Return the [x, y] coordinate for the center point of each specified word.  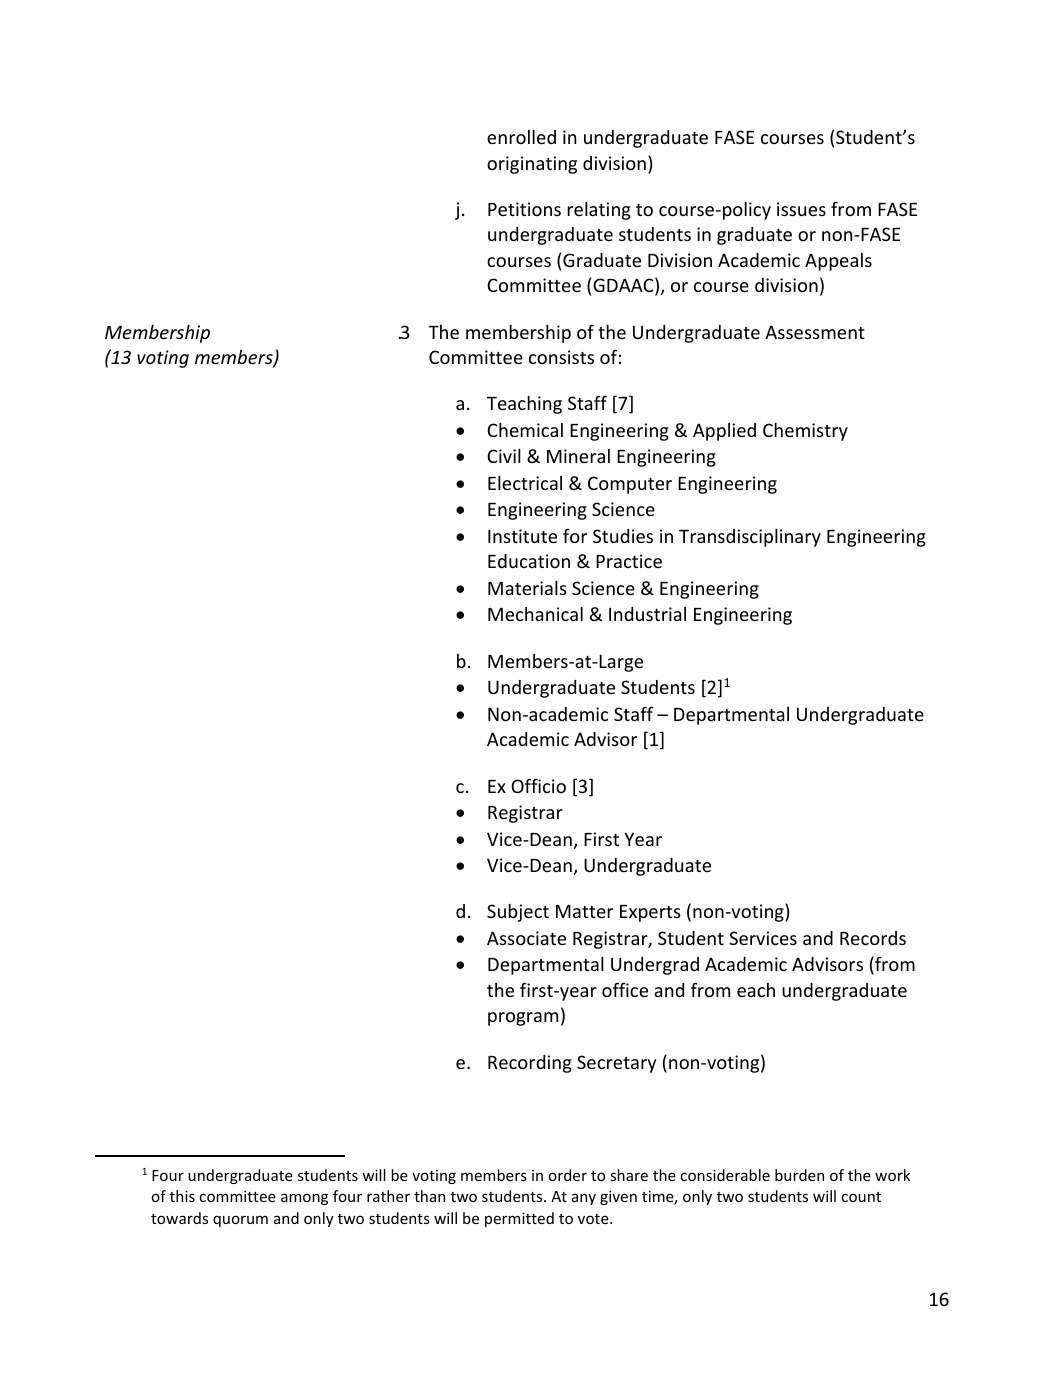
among [304, 1199]
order [568, 1175]
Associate [526, 938]
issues [801, 209]
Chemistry [805, 432]
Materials [527, 588]
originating [532, 165]
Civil [504, 456]
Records [873, 938]
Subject [518, 913]
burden [799, 1175]
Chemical [525, 430]
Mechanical [535, 614]
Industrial [647, 614]
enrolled [521, 137]
